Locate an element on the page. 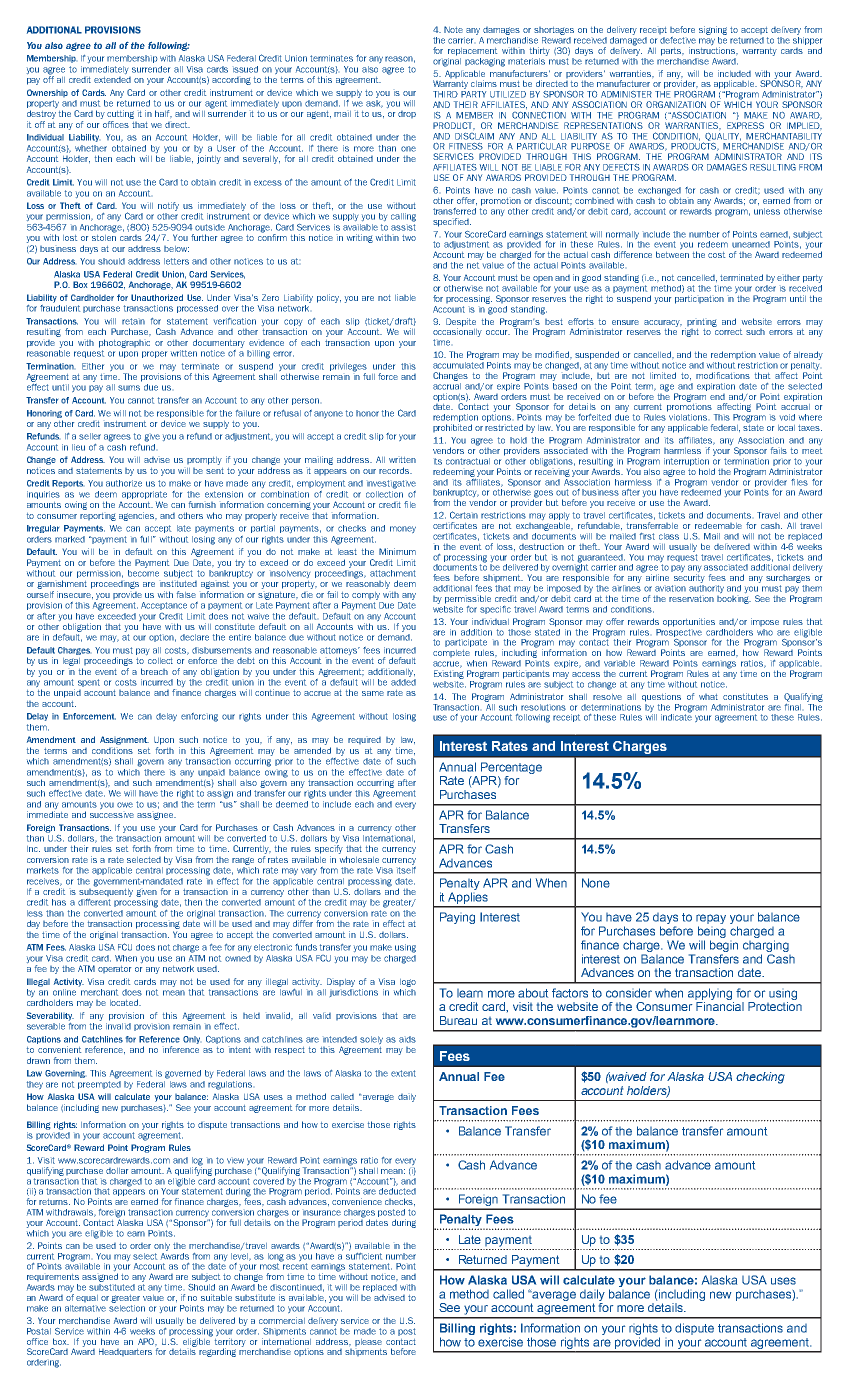  APO is located at coordinates (147, 1341).
